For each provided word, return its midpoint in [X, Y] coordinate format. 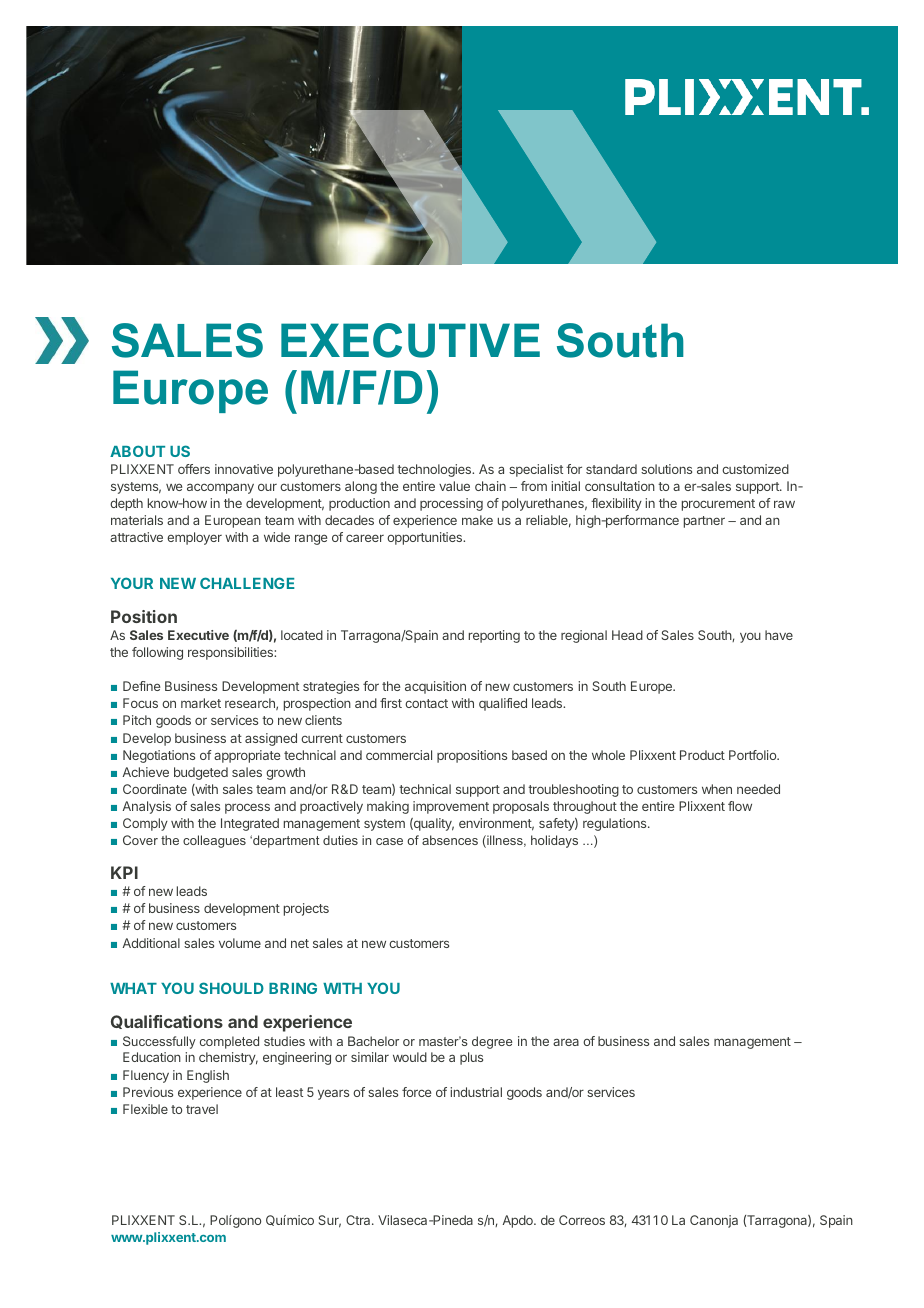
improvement [451, 807]
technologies [435, 470]
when [717, 789]
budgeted [201, 773]
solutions [666, 469]
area [566, 1042]
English [208, 1076]
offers [194, 469]
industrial [476, 1092]
